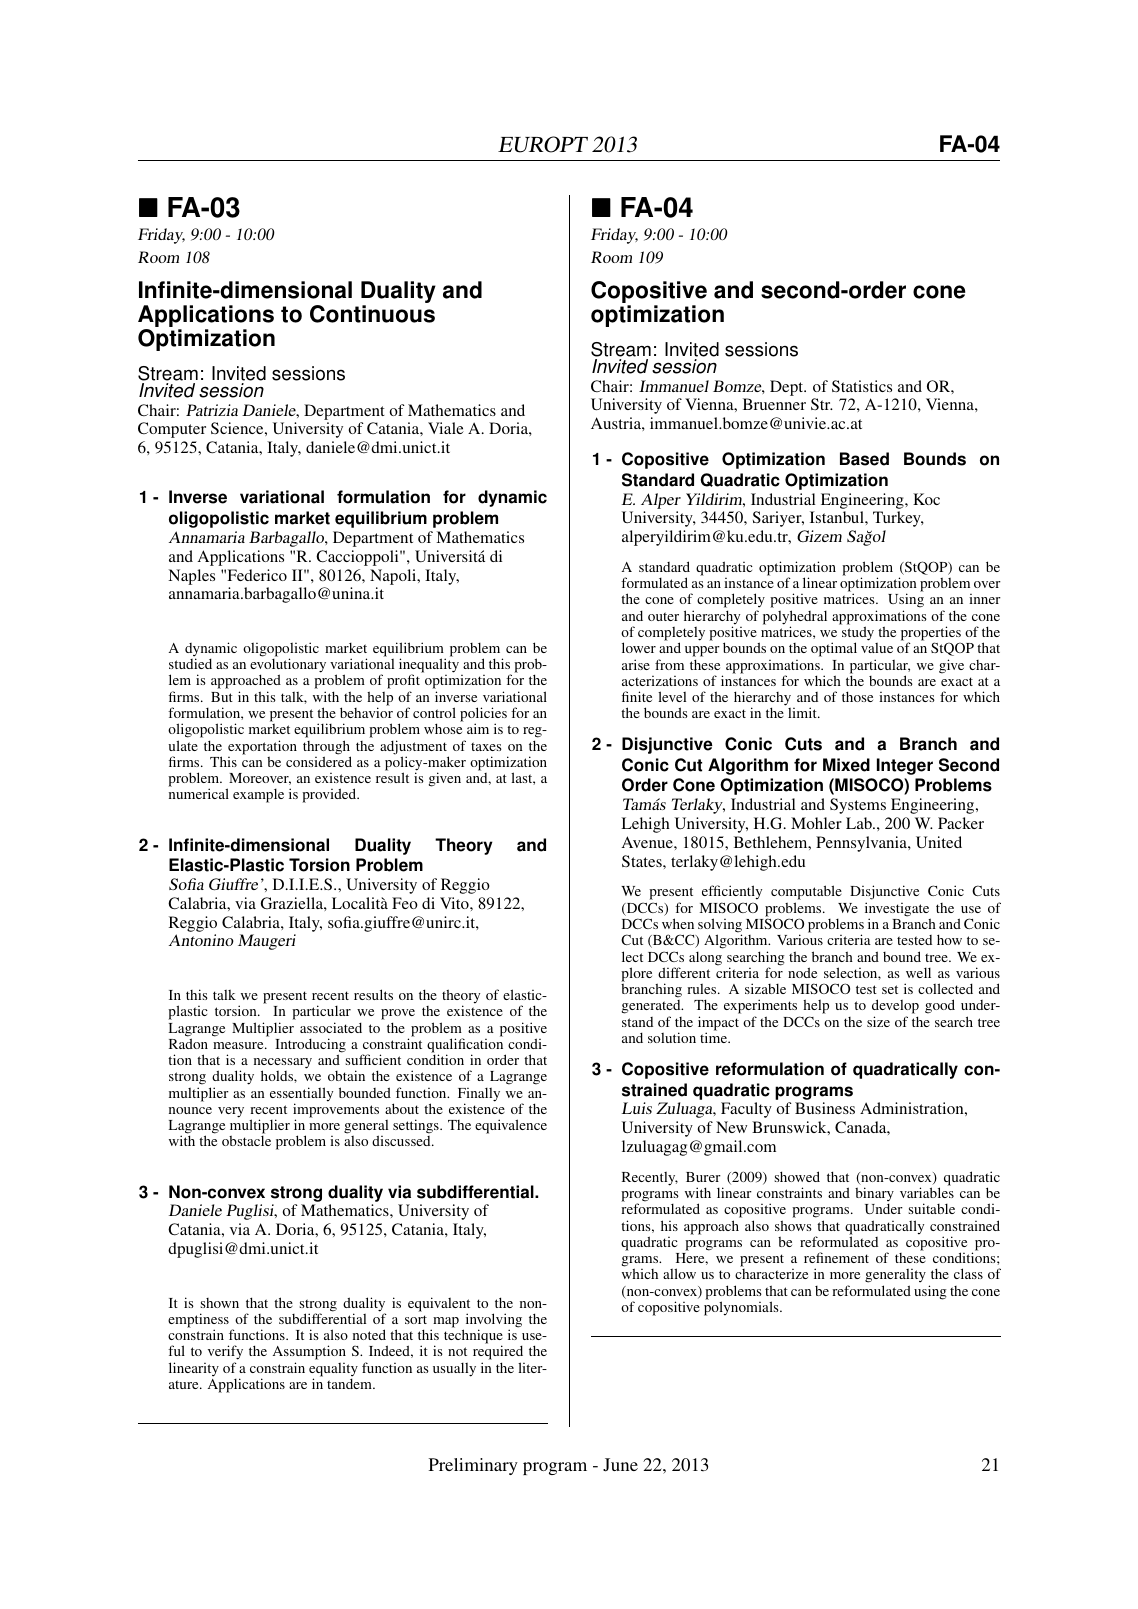  Describe the element at coordinates (212, 410) in the screenshot. I see `Patrizia` at that location.
